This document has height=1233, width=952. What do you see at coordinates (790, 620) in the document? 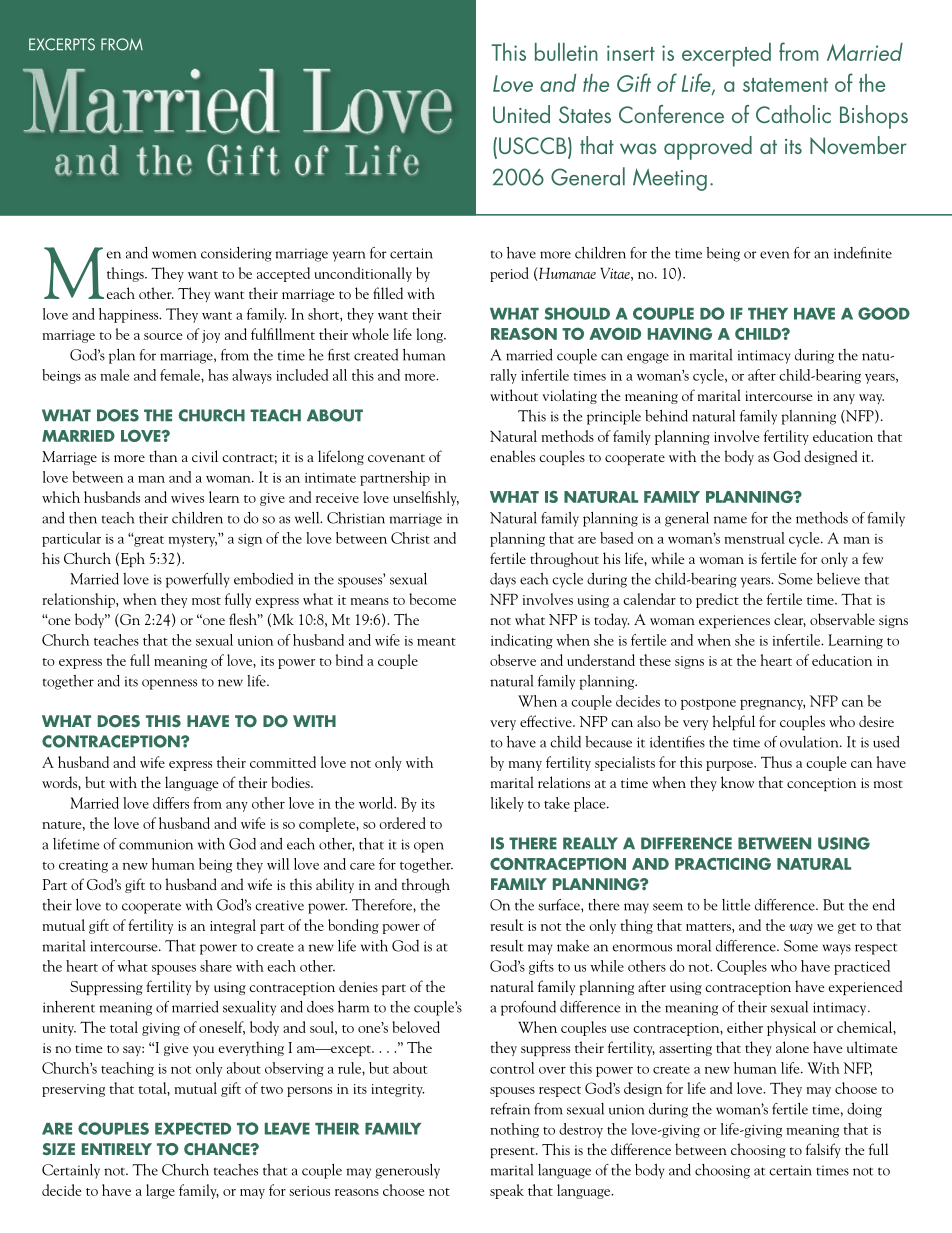
I see `clear` at bounding box center [790, 620].
